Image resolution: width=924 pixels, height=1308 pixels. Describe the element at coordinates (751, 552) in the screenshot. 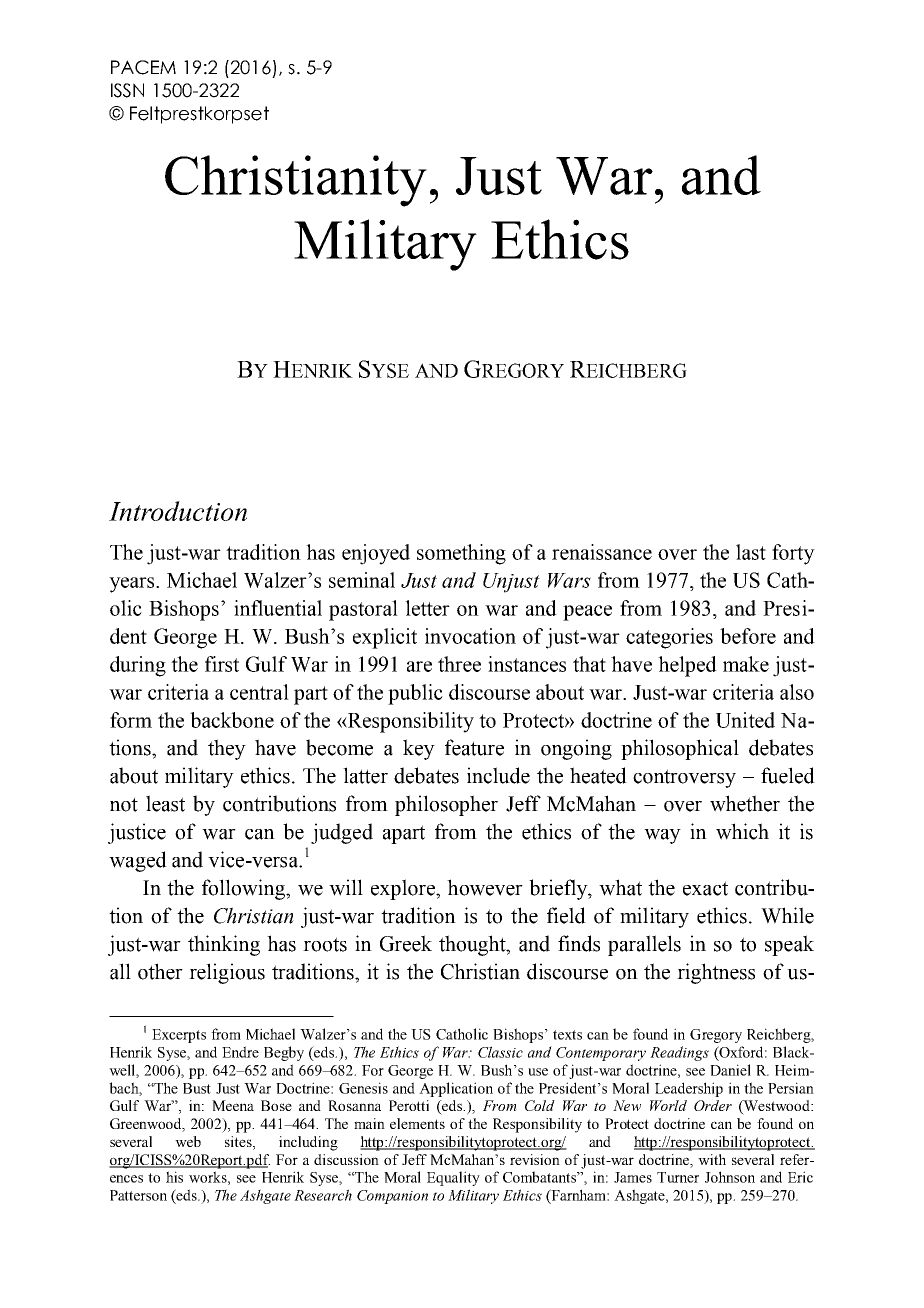

I see `last` at that location.
